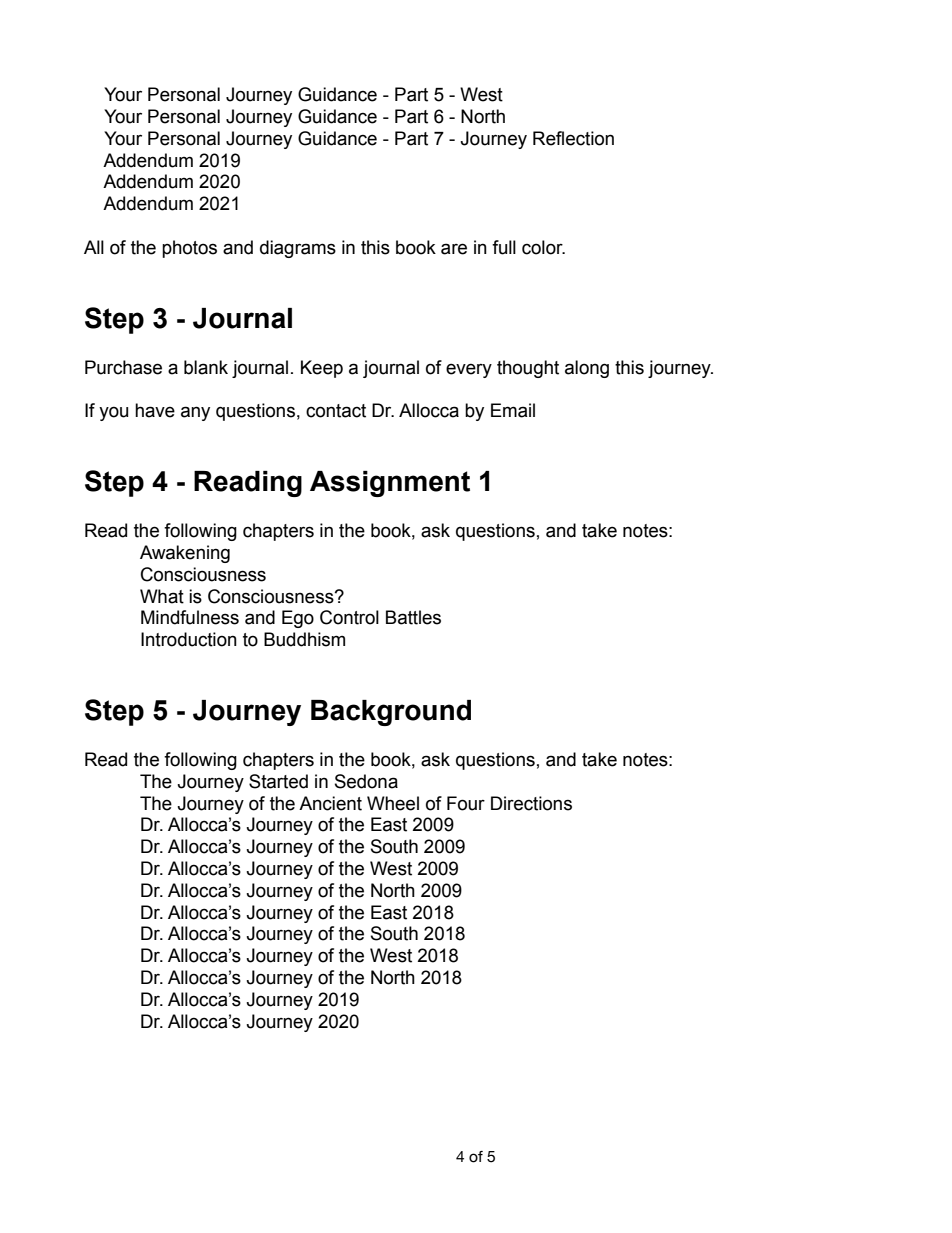 The height and width of the screenshot is (1233, 952). I want to click on photos, so click(189, 249).
